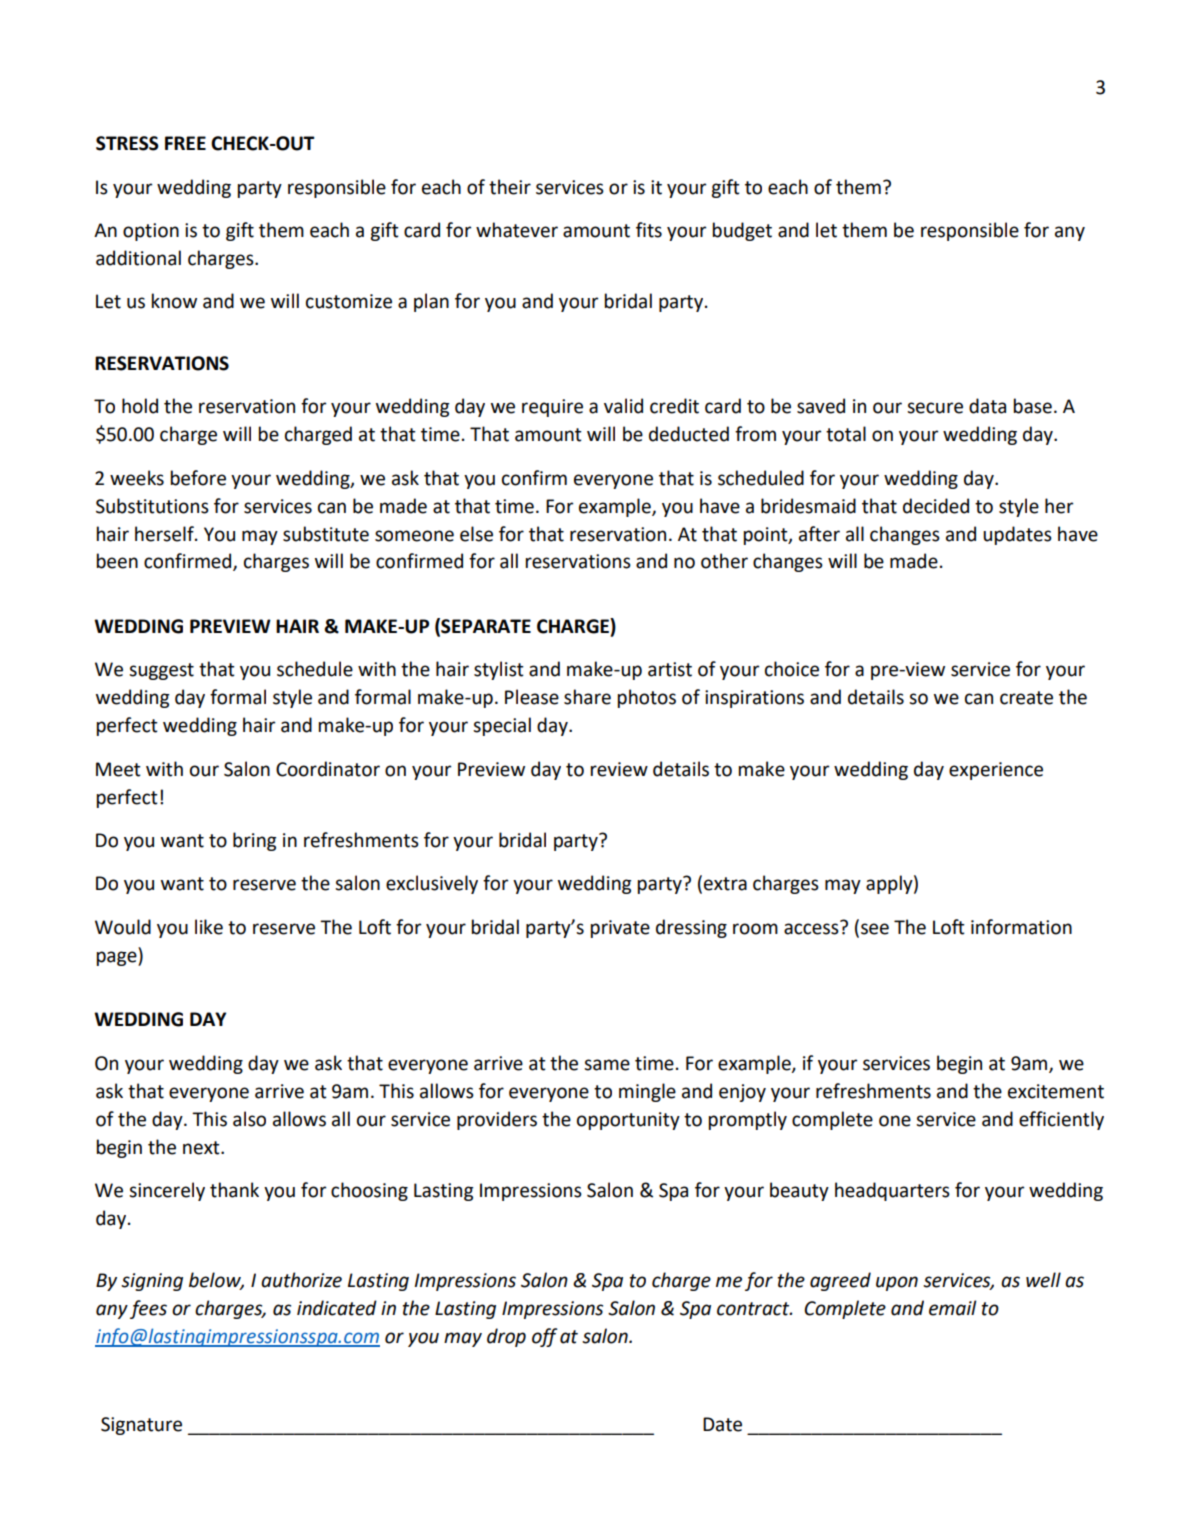 Image resolution: width=1184 pixels, height=1533 pixels. Describe the element at coordinates (952, 1308) in the screenshot. I see `email` at that location.
